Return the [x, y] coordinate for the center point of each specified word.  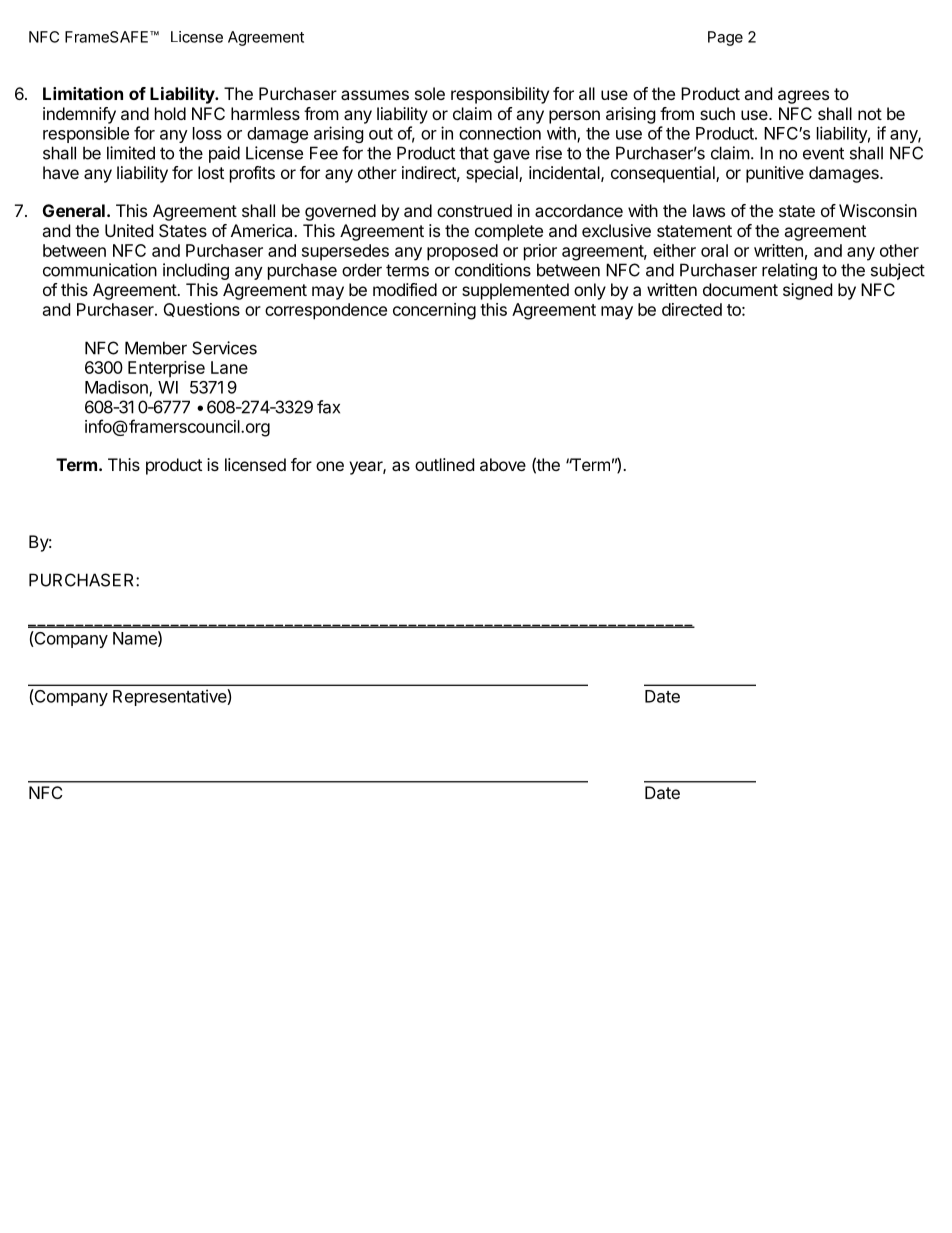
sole [430, 93]
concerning [434, 311]
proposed [462, 252]
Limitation [83, 93]
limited [131, 153]
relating [789, 271]
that [474, 153]
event [823, 153]
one [330, 466]
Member [156, 348]
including [196, 271]
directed [692, 309]
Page [725, 38]
